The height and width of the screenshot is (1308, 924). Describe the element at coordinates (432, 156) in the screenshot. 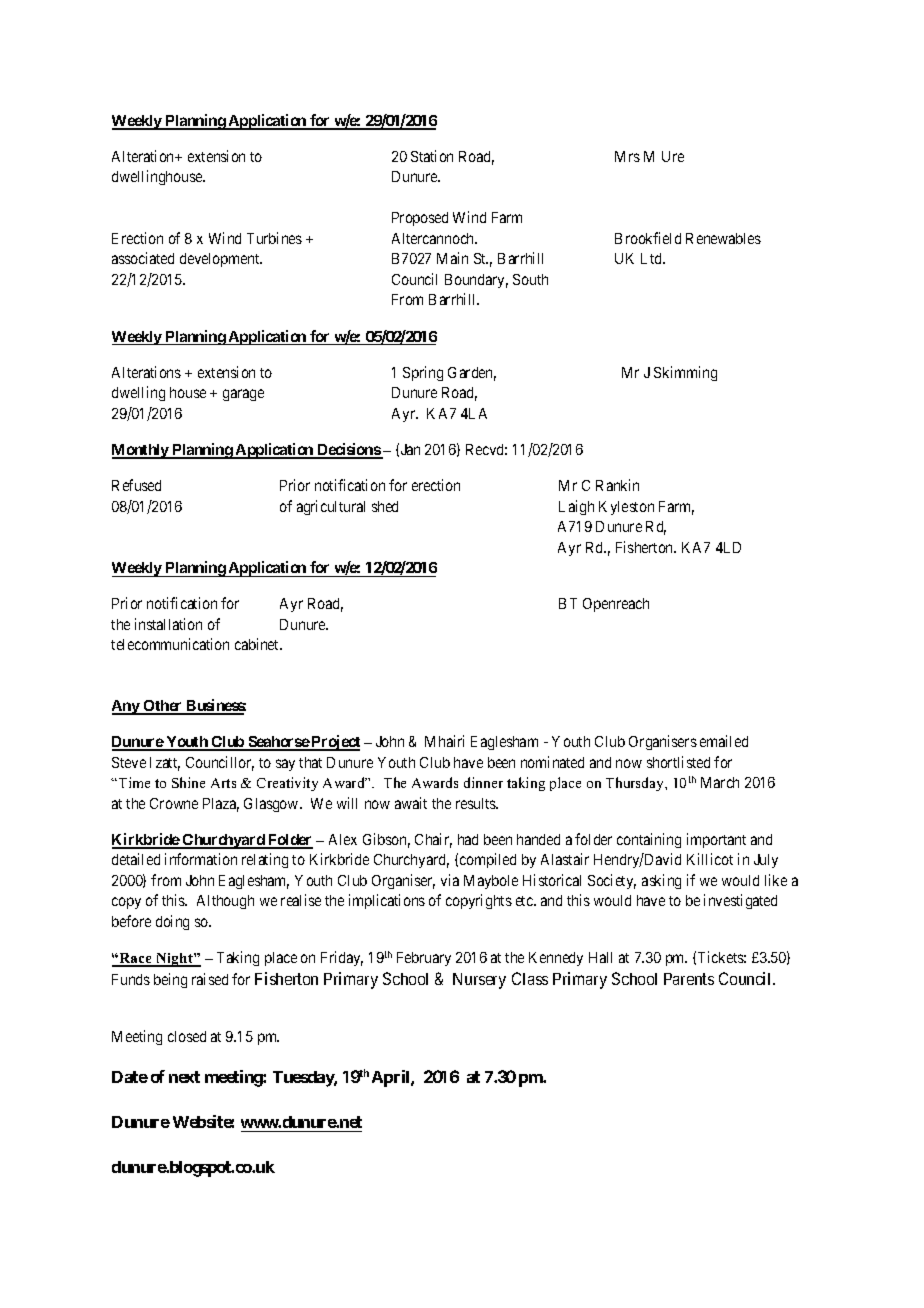

I see `Station` at that location.
